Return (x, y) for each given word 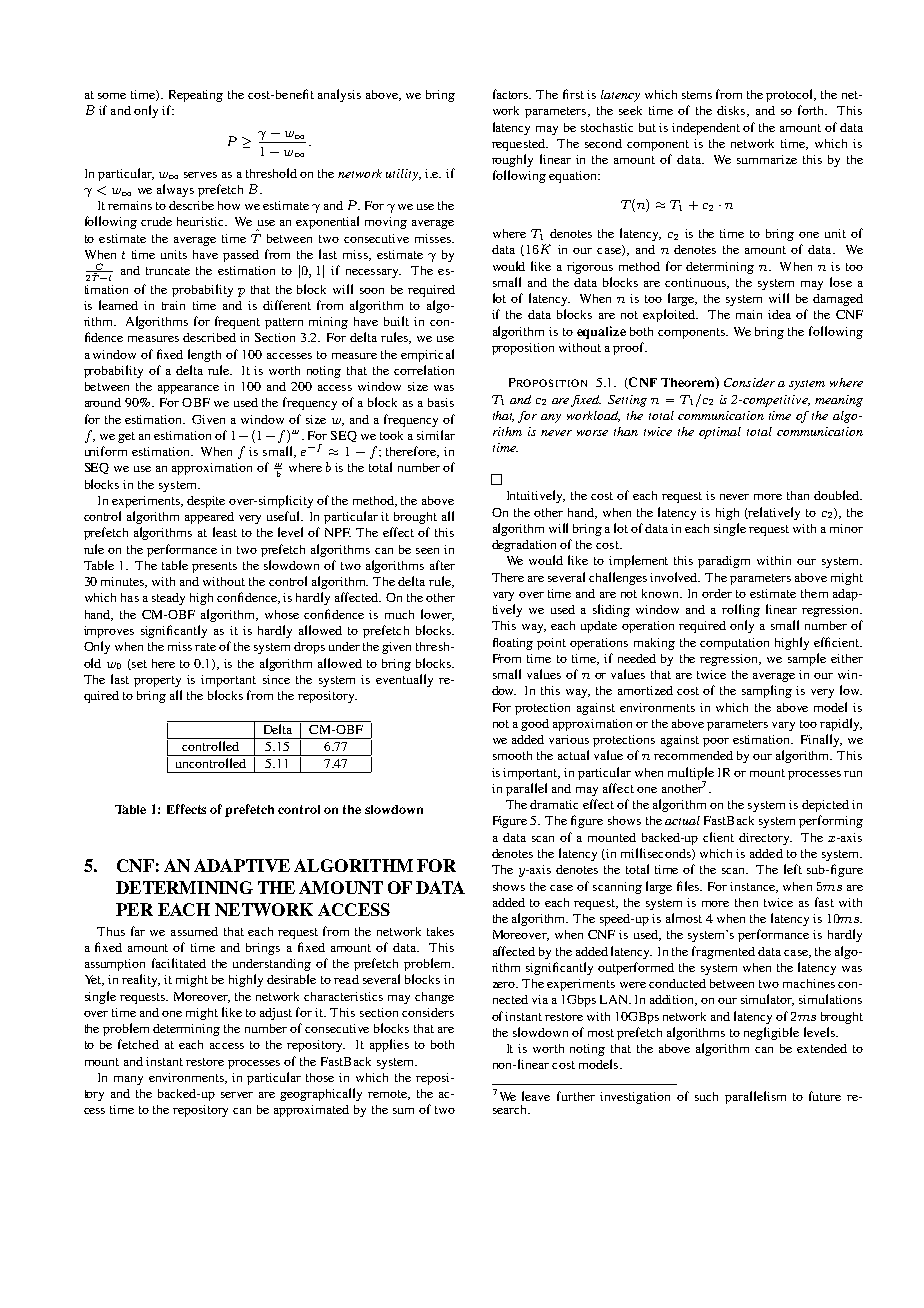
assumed (194, 931)
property (157, 681)
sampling (767, 691)
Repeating (196, 96)
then (746, 902)
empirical (427, 355)
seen (427, 551)
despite (206, 502)
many (128, 1080)
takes (440, 931)
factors (512, 94)
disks (732, 111)
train (173, 305)
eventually (404, 680)
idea (779, 314)
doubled (838, 495)
